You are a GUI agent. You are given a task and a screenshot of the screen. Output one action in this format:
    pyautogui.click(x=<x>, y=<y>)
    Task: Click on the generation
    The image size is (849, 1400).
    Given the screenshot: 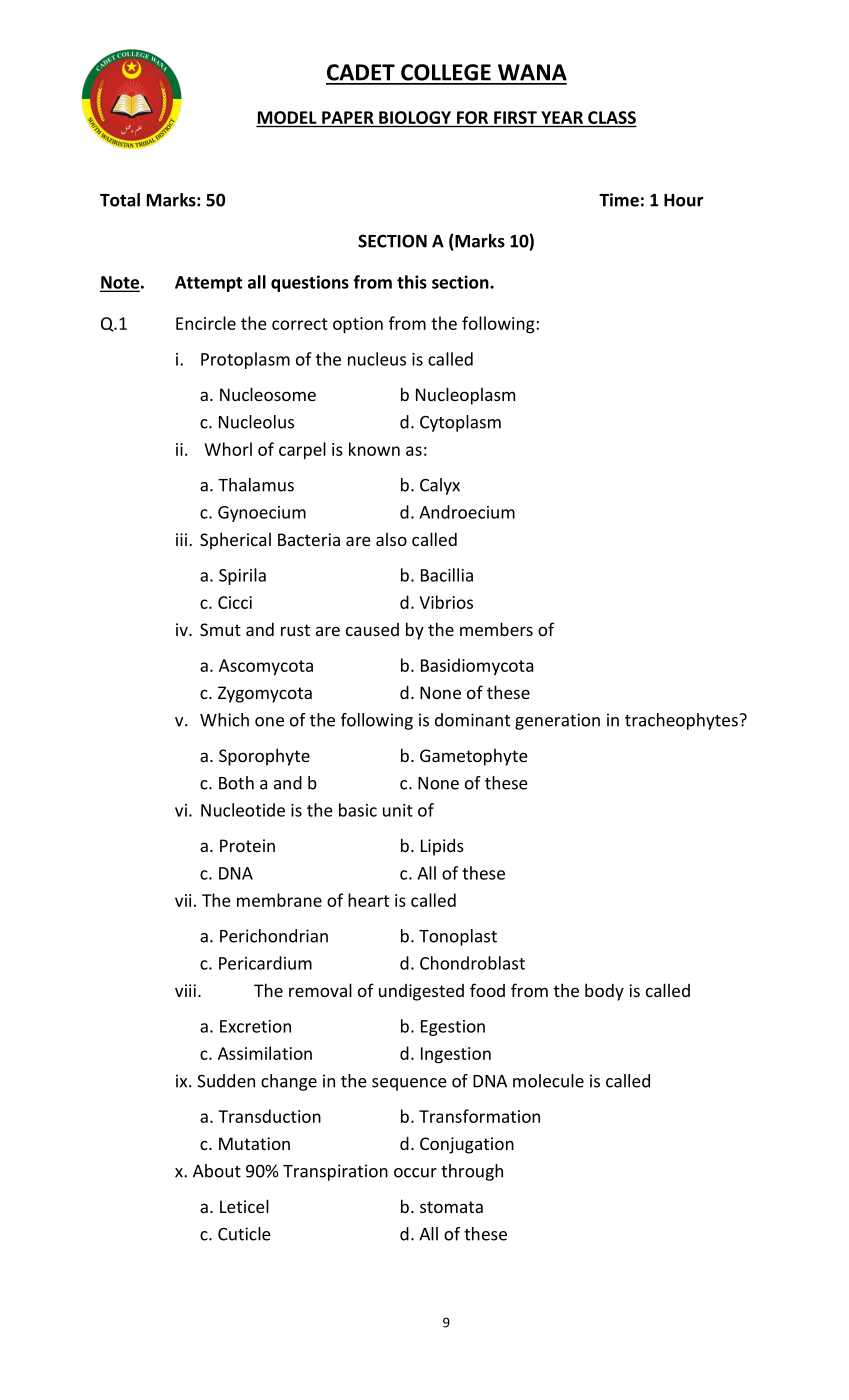 What is the action you would take?
    pyautogui.click(x=557, y=721)
